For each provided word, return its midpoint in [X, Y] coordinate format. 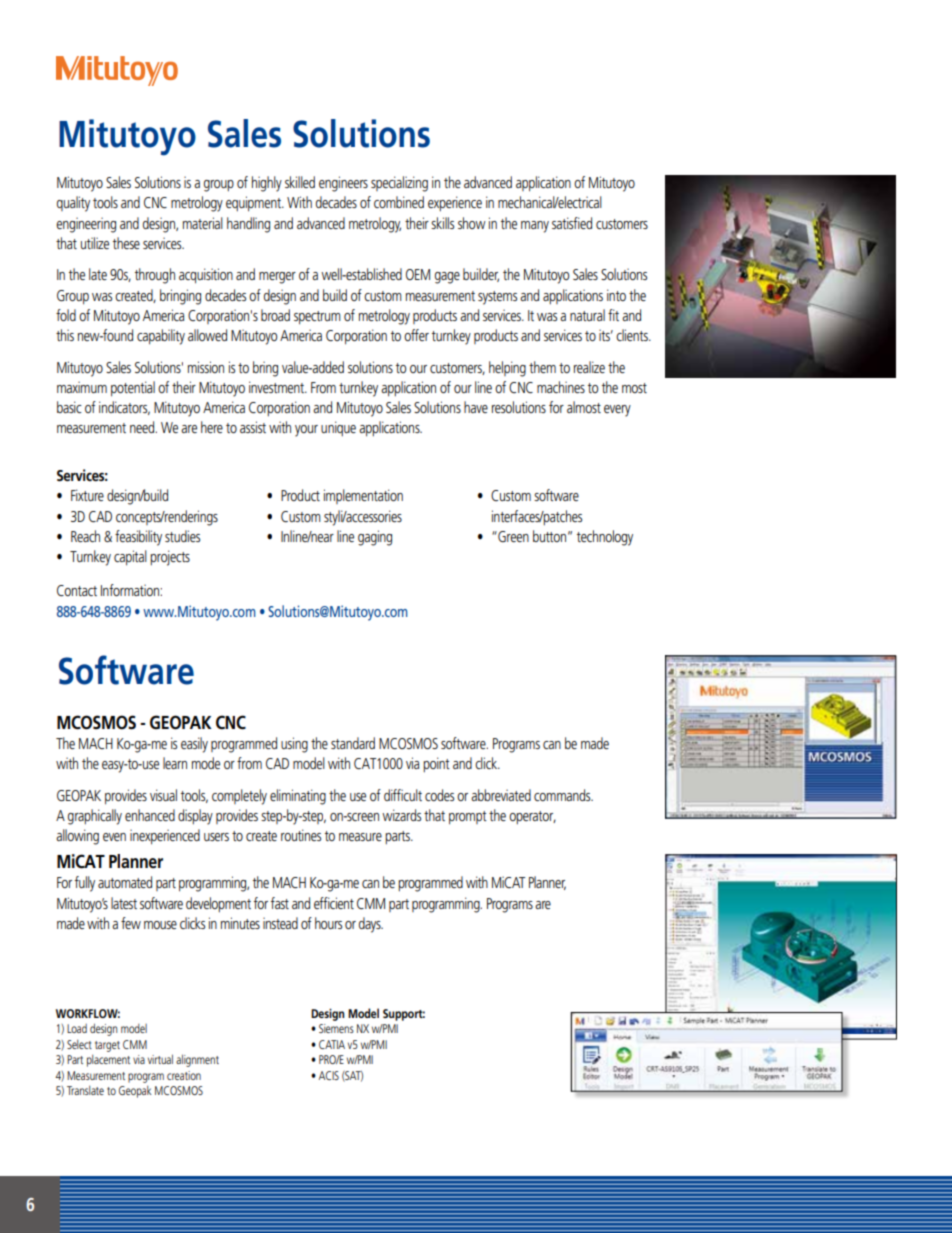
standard [353, 743]
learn [175, 763]
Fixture [87, 495]
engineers [343, 184]
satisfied [572, 223]
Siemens [336, 1028]
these [126, 243]
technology [605, 538]
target [107, 1046]
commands [563, 795]
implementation [363, 496]
